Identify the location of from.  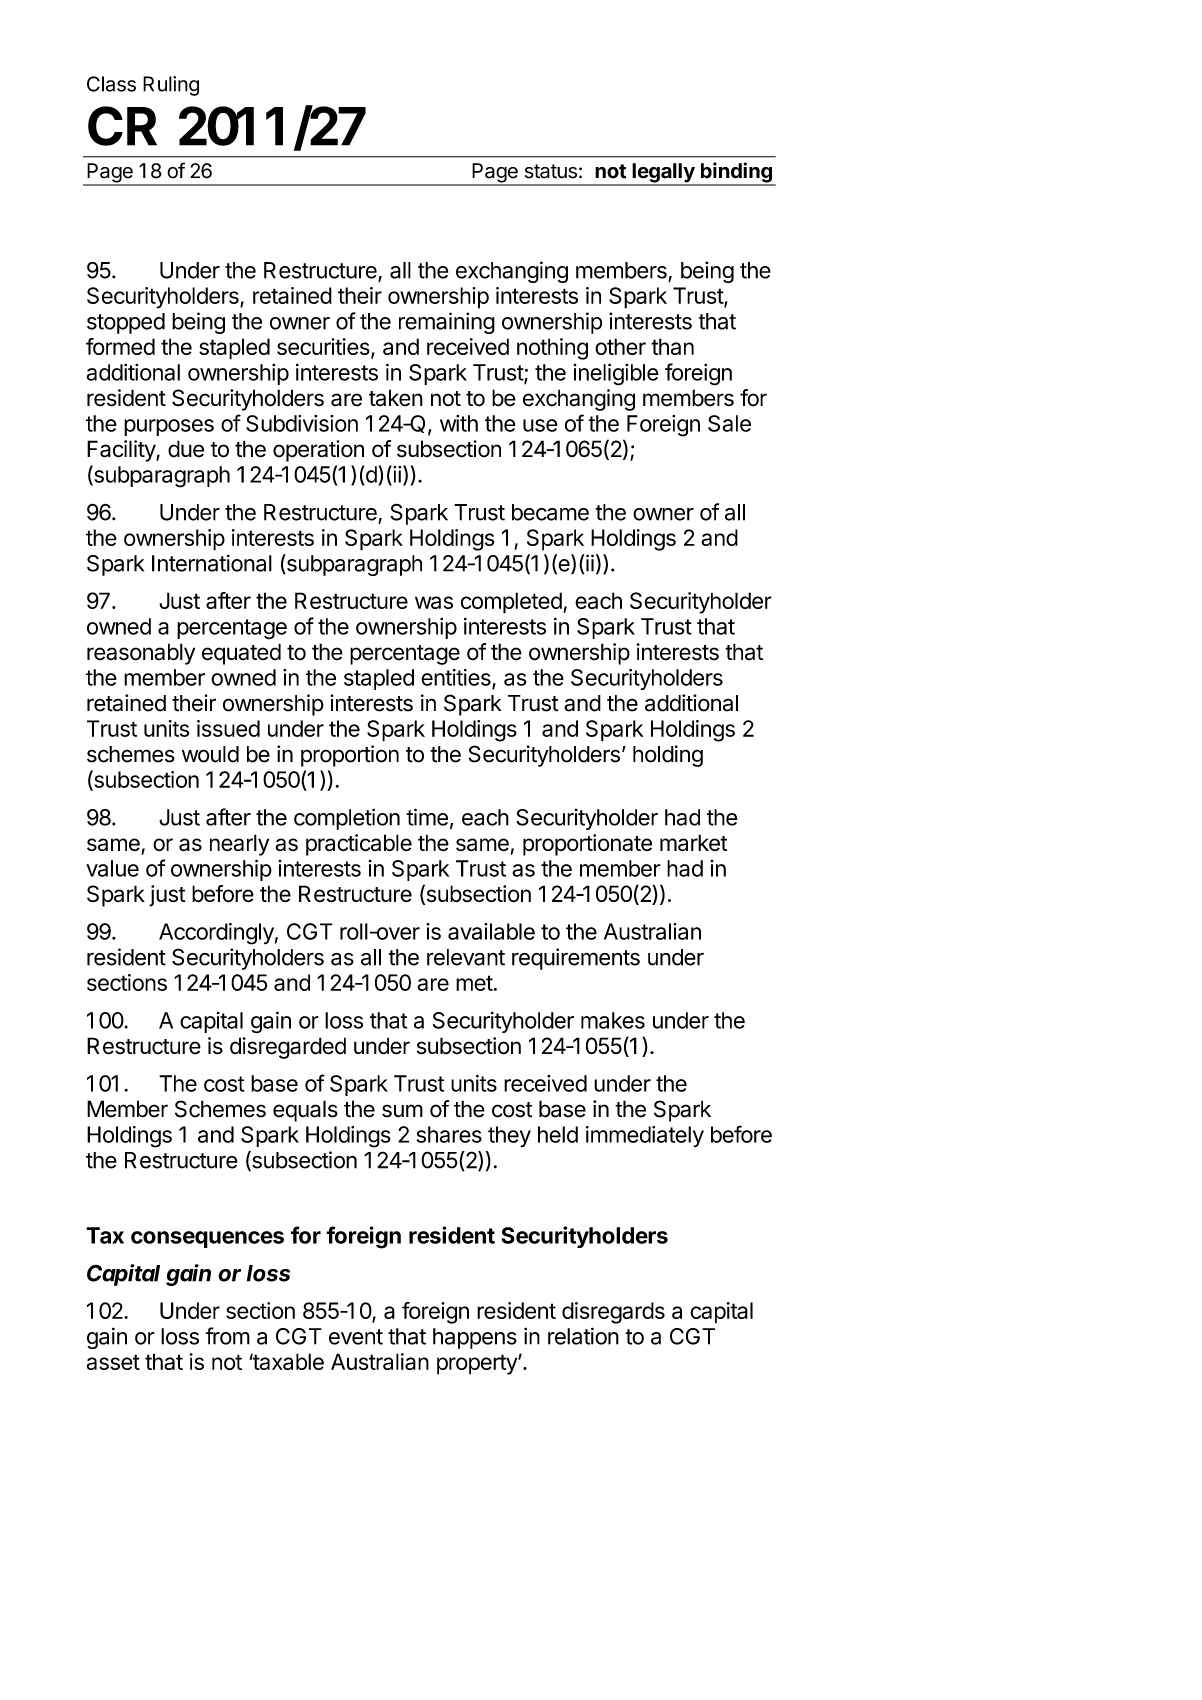
(227, 1336).
